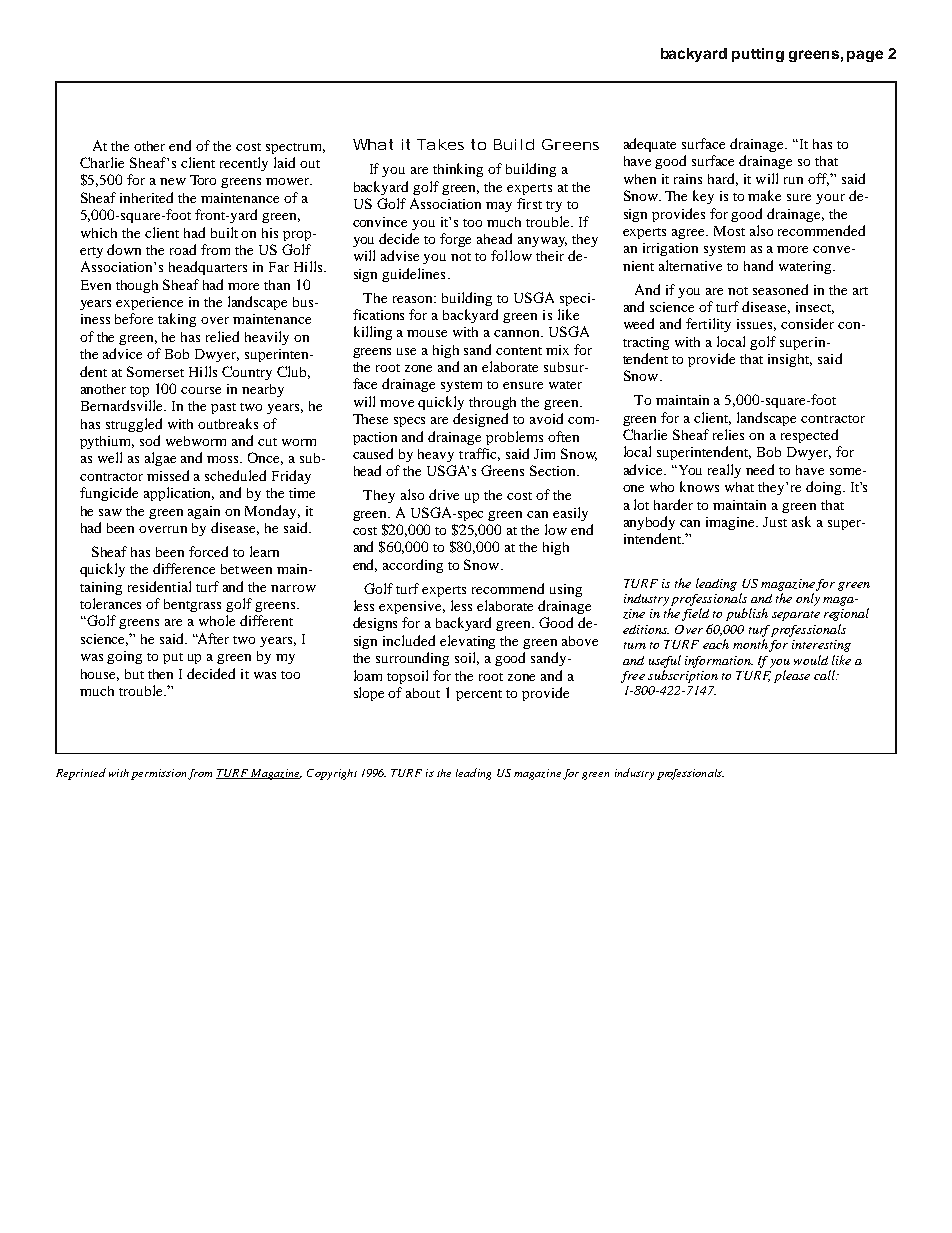 The image size is (952, 1233). I want to click on percent, so click(479, 695).
